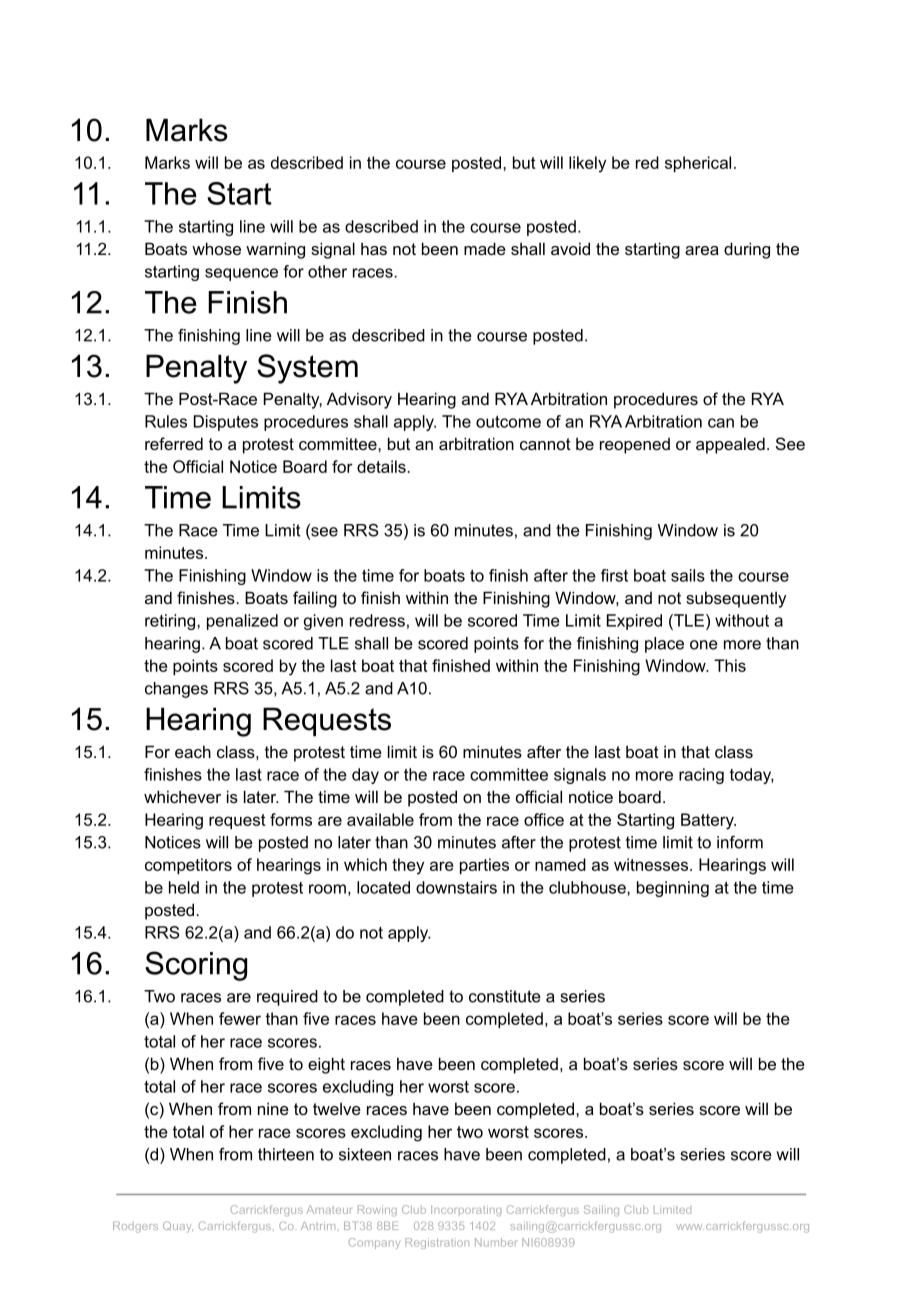 The width and height of the page is (924, 1307). What do you see at coordinates (178, 1227) in the page?
I see `Quay` at bounding box center [178, 1227].
